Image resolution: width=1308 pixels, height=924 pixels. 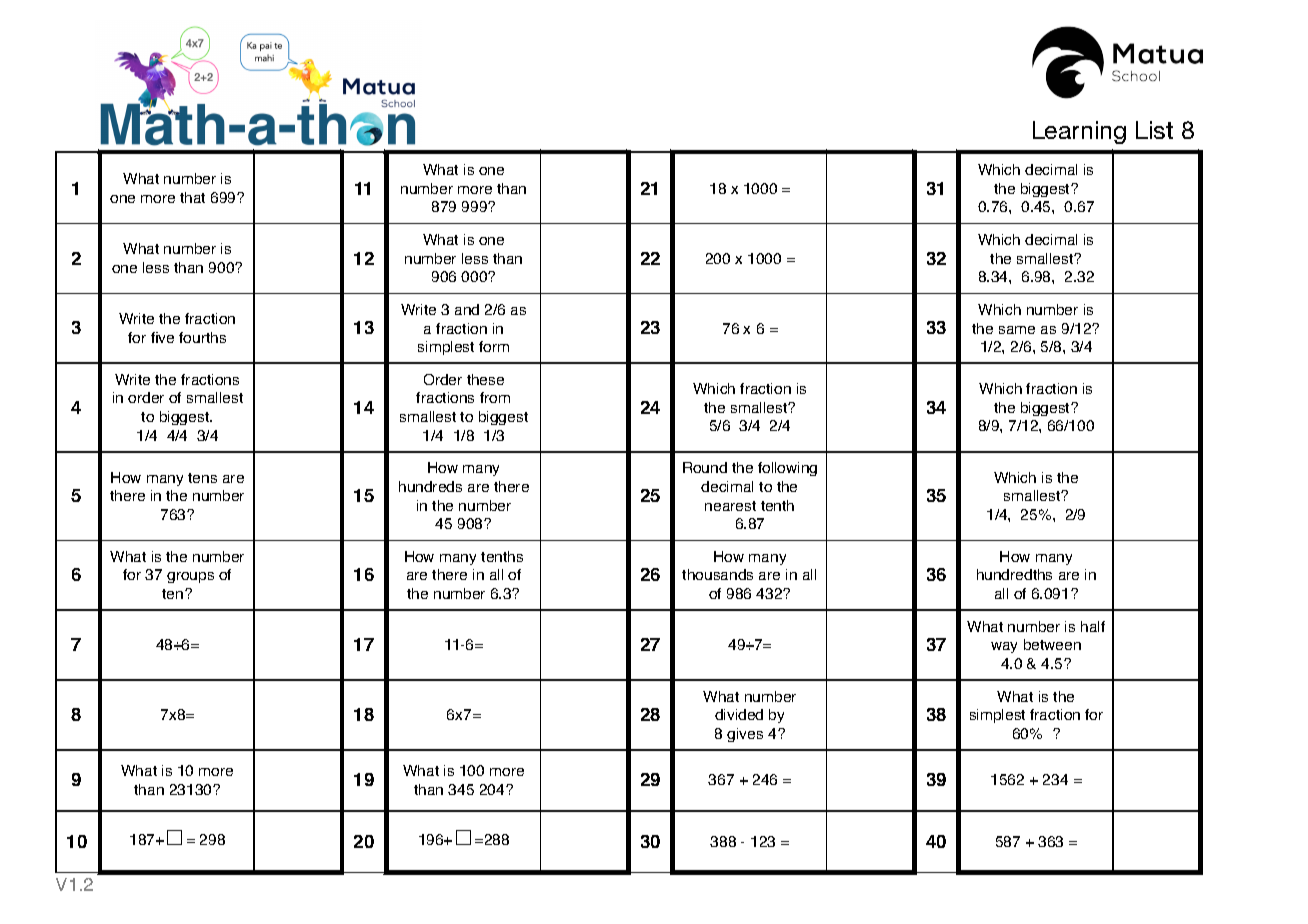 I want to click on fourths, so click(x=202, y=337).
